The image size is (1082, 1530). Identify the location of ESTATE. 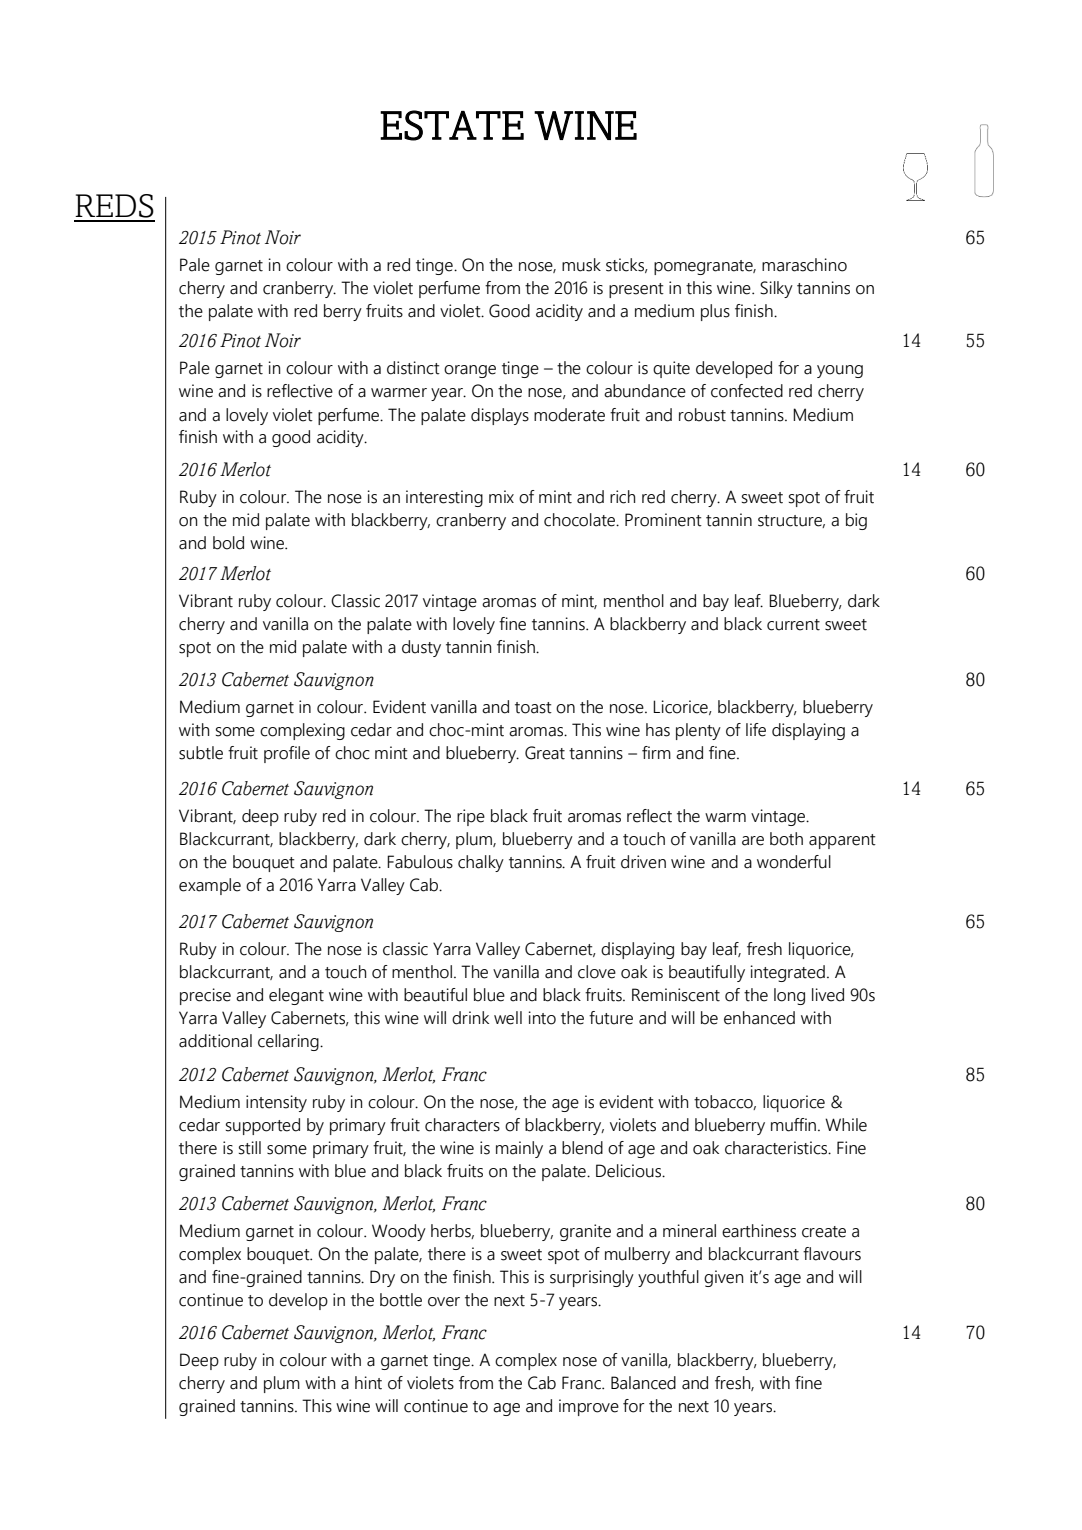
(452, 125).
